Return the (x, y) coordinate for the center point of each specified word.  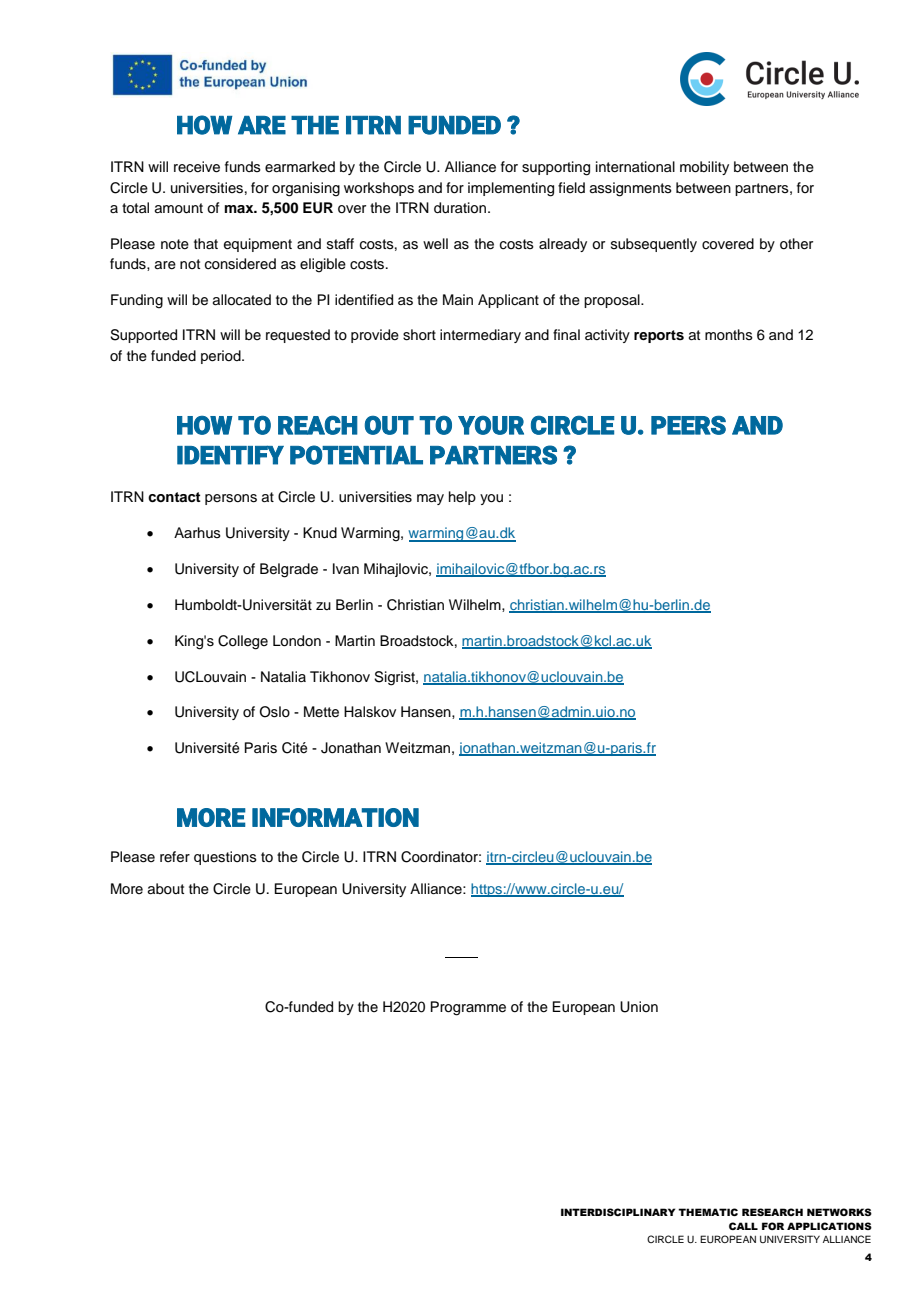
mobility (704, 168)
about (166, 888)
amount (179, 208)
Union (639, 1007)
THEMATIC (708, 1212)
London (297, 641)
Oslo (275, 712)
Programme (468, 1008)
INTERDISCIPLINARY (618, 1212)
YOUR (491, 425)
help (462, 498)
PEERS (688, 425)
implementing (511, 189)
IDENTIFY (230, 455)
